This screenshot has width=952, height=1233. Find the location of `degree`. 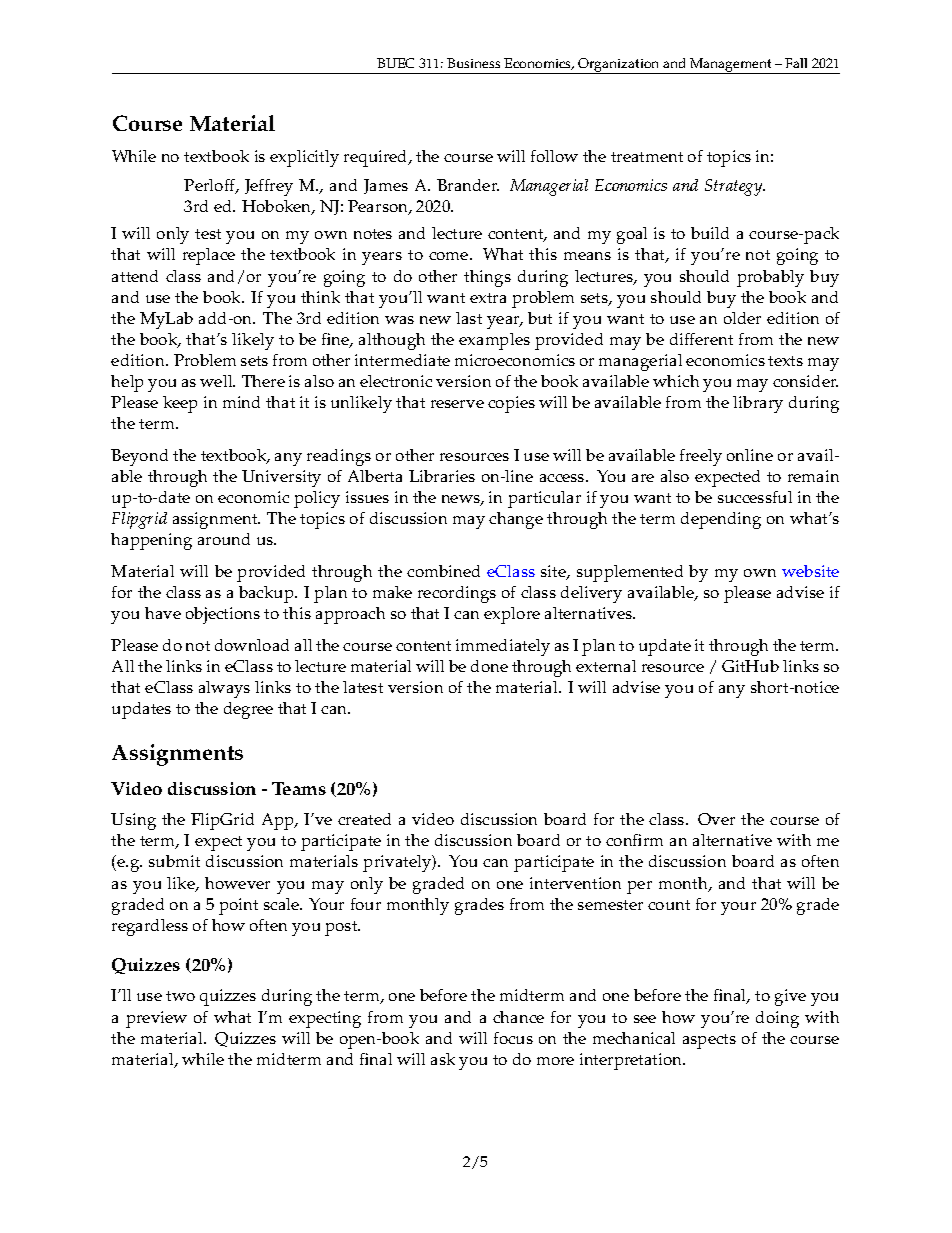

degree is located at coordinates (248, 710).
